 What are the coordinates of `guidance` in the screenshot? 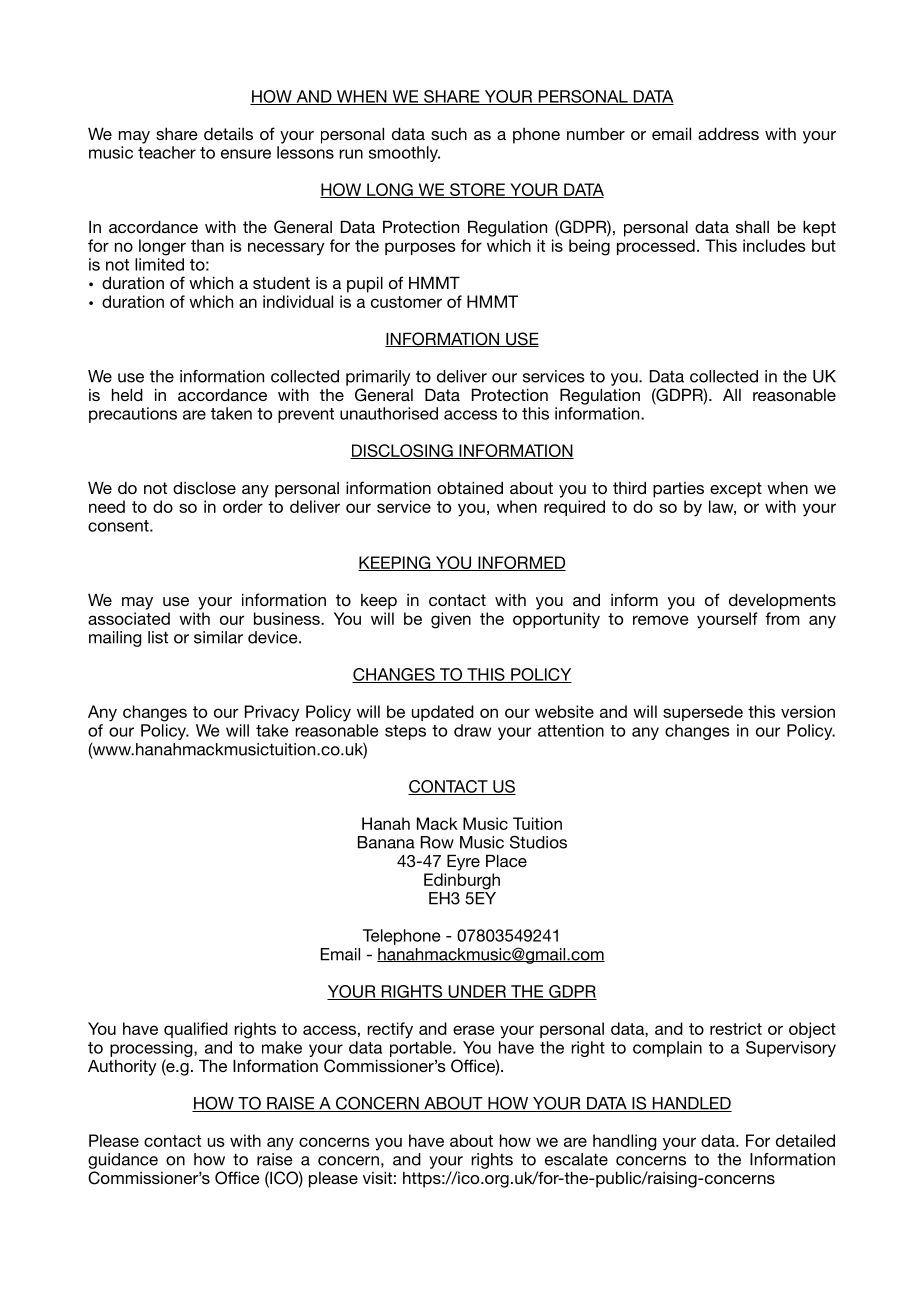 It's located at (123, 1161).
